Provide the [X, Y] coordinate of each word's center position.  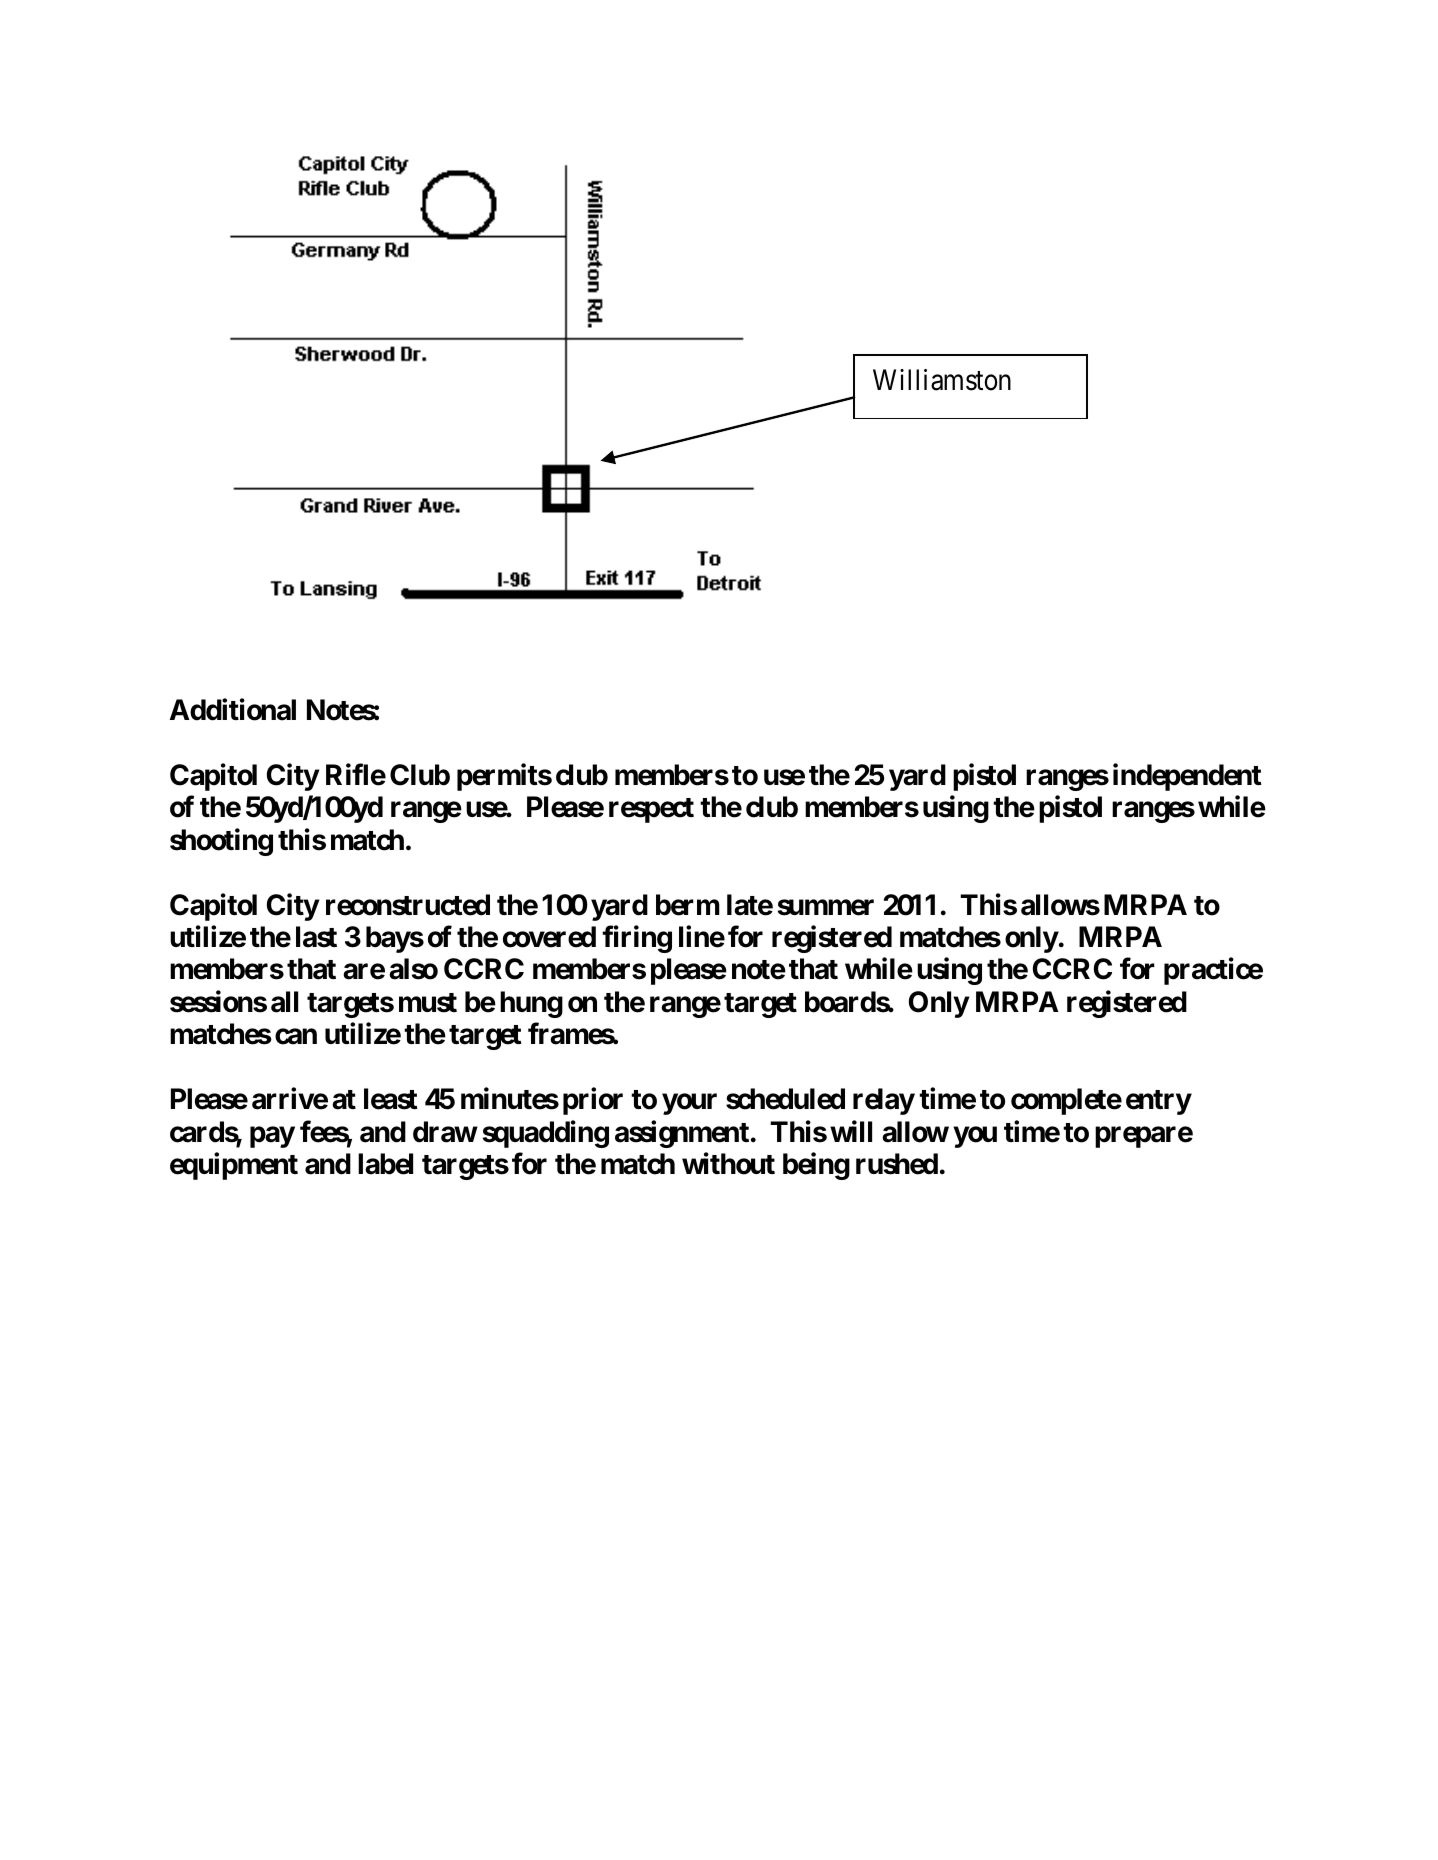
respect [651, 810]
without [728, 1164]
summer [826, 907]
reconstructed [408, 905]
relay [884, 1101]
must [428, 1003]
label [385, 1164]
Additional [233, 710]
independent [1187, 777]
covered [549, 937]
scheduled [785, 1099]
